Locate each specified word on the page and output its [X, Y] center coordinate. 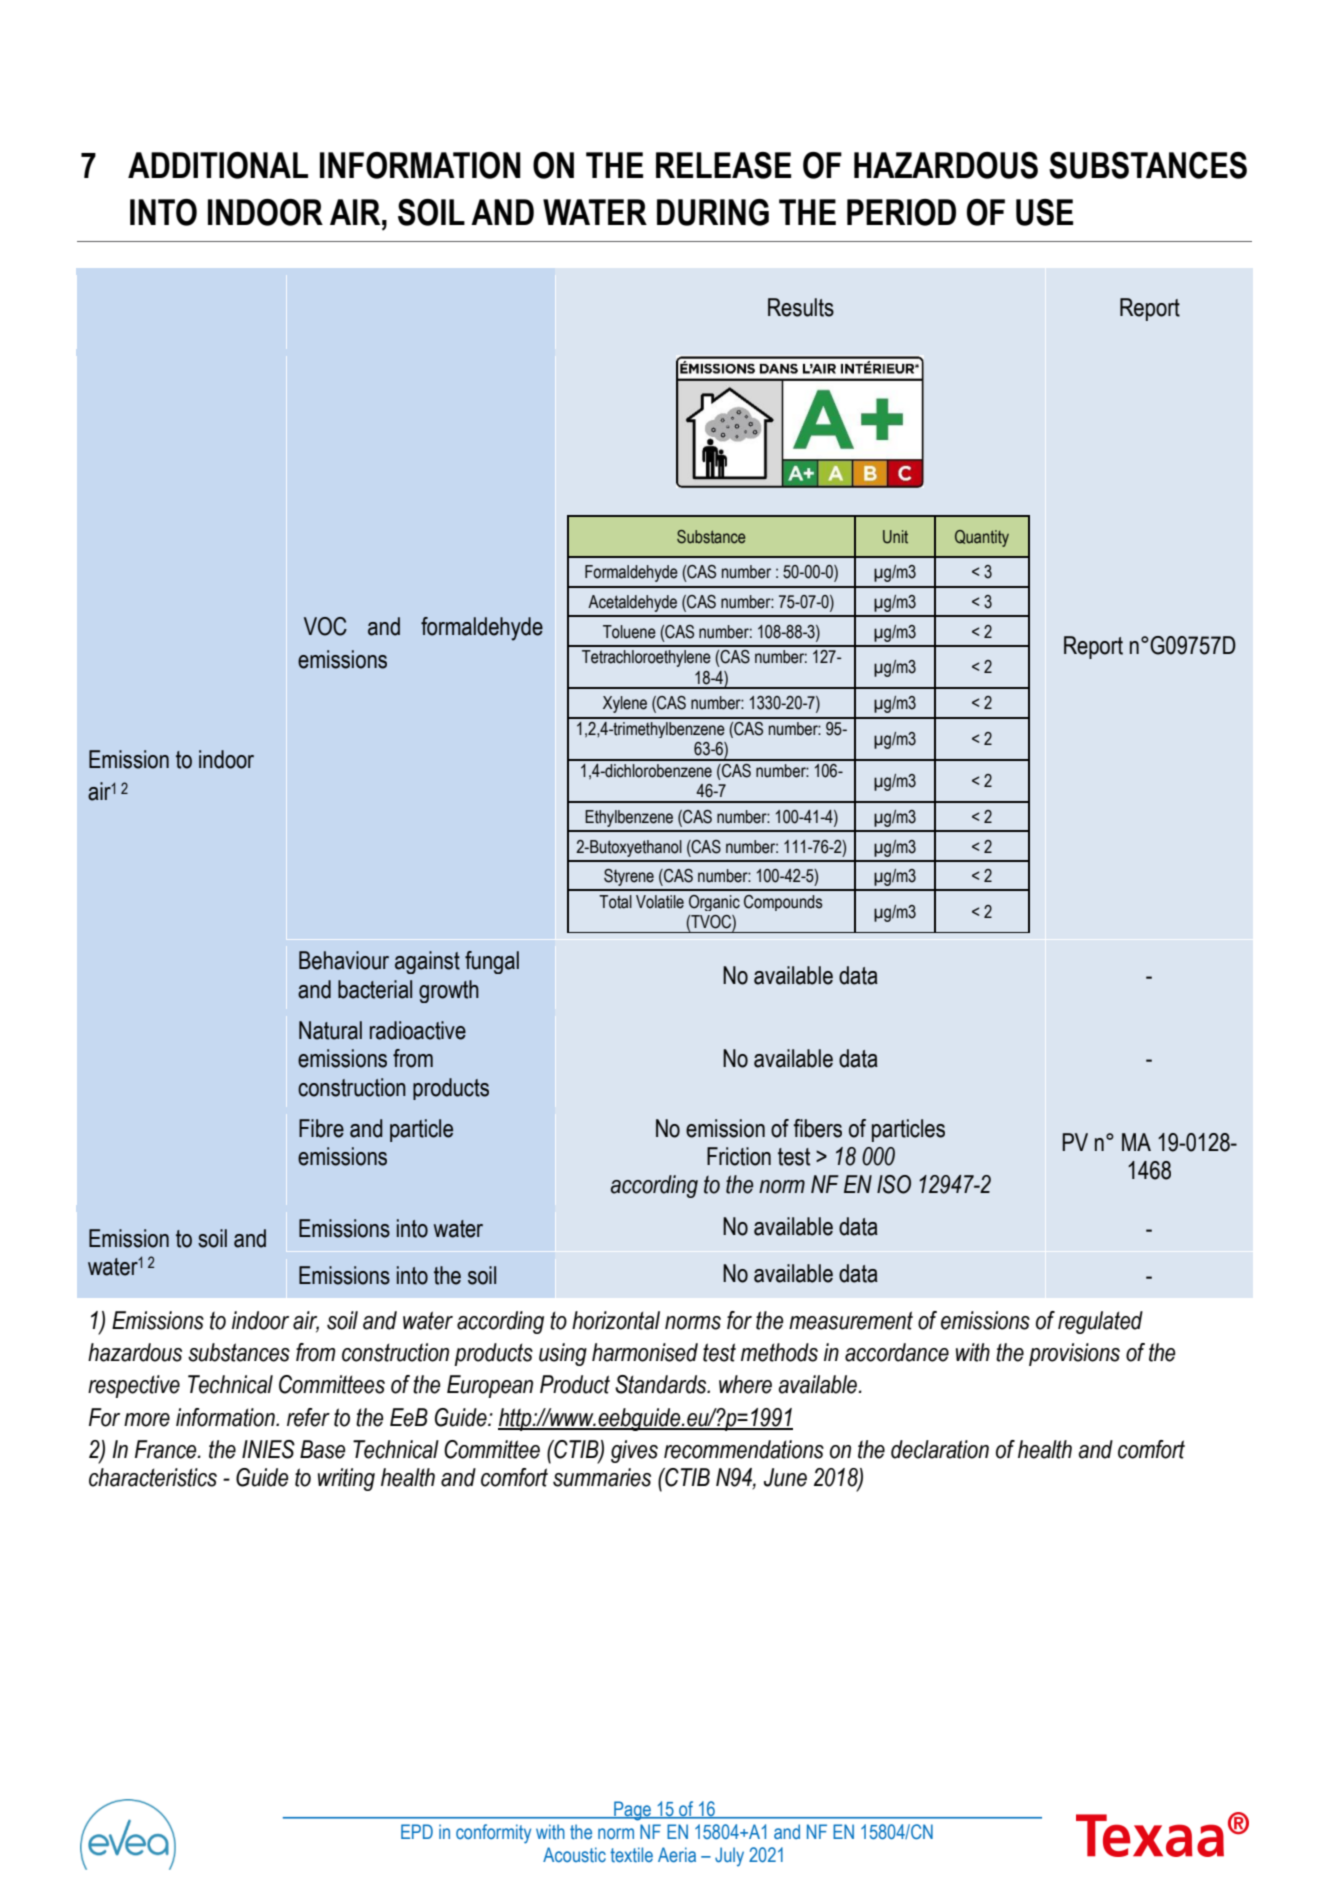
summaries [602, 1477]
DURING [713, 212]
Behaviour [344, 960]
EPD [417, 1831]
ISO [894, 1184]
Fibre [321, 1128]
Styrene [629, 877]
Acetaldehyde [632, 603]
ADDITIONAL [218, 165]
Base [323, 1449]
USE [1044, 212]
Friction [739, 1156]
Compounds [783, 903]
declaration [940, 1449]
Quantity [982, 538]
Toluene [629, 632]
